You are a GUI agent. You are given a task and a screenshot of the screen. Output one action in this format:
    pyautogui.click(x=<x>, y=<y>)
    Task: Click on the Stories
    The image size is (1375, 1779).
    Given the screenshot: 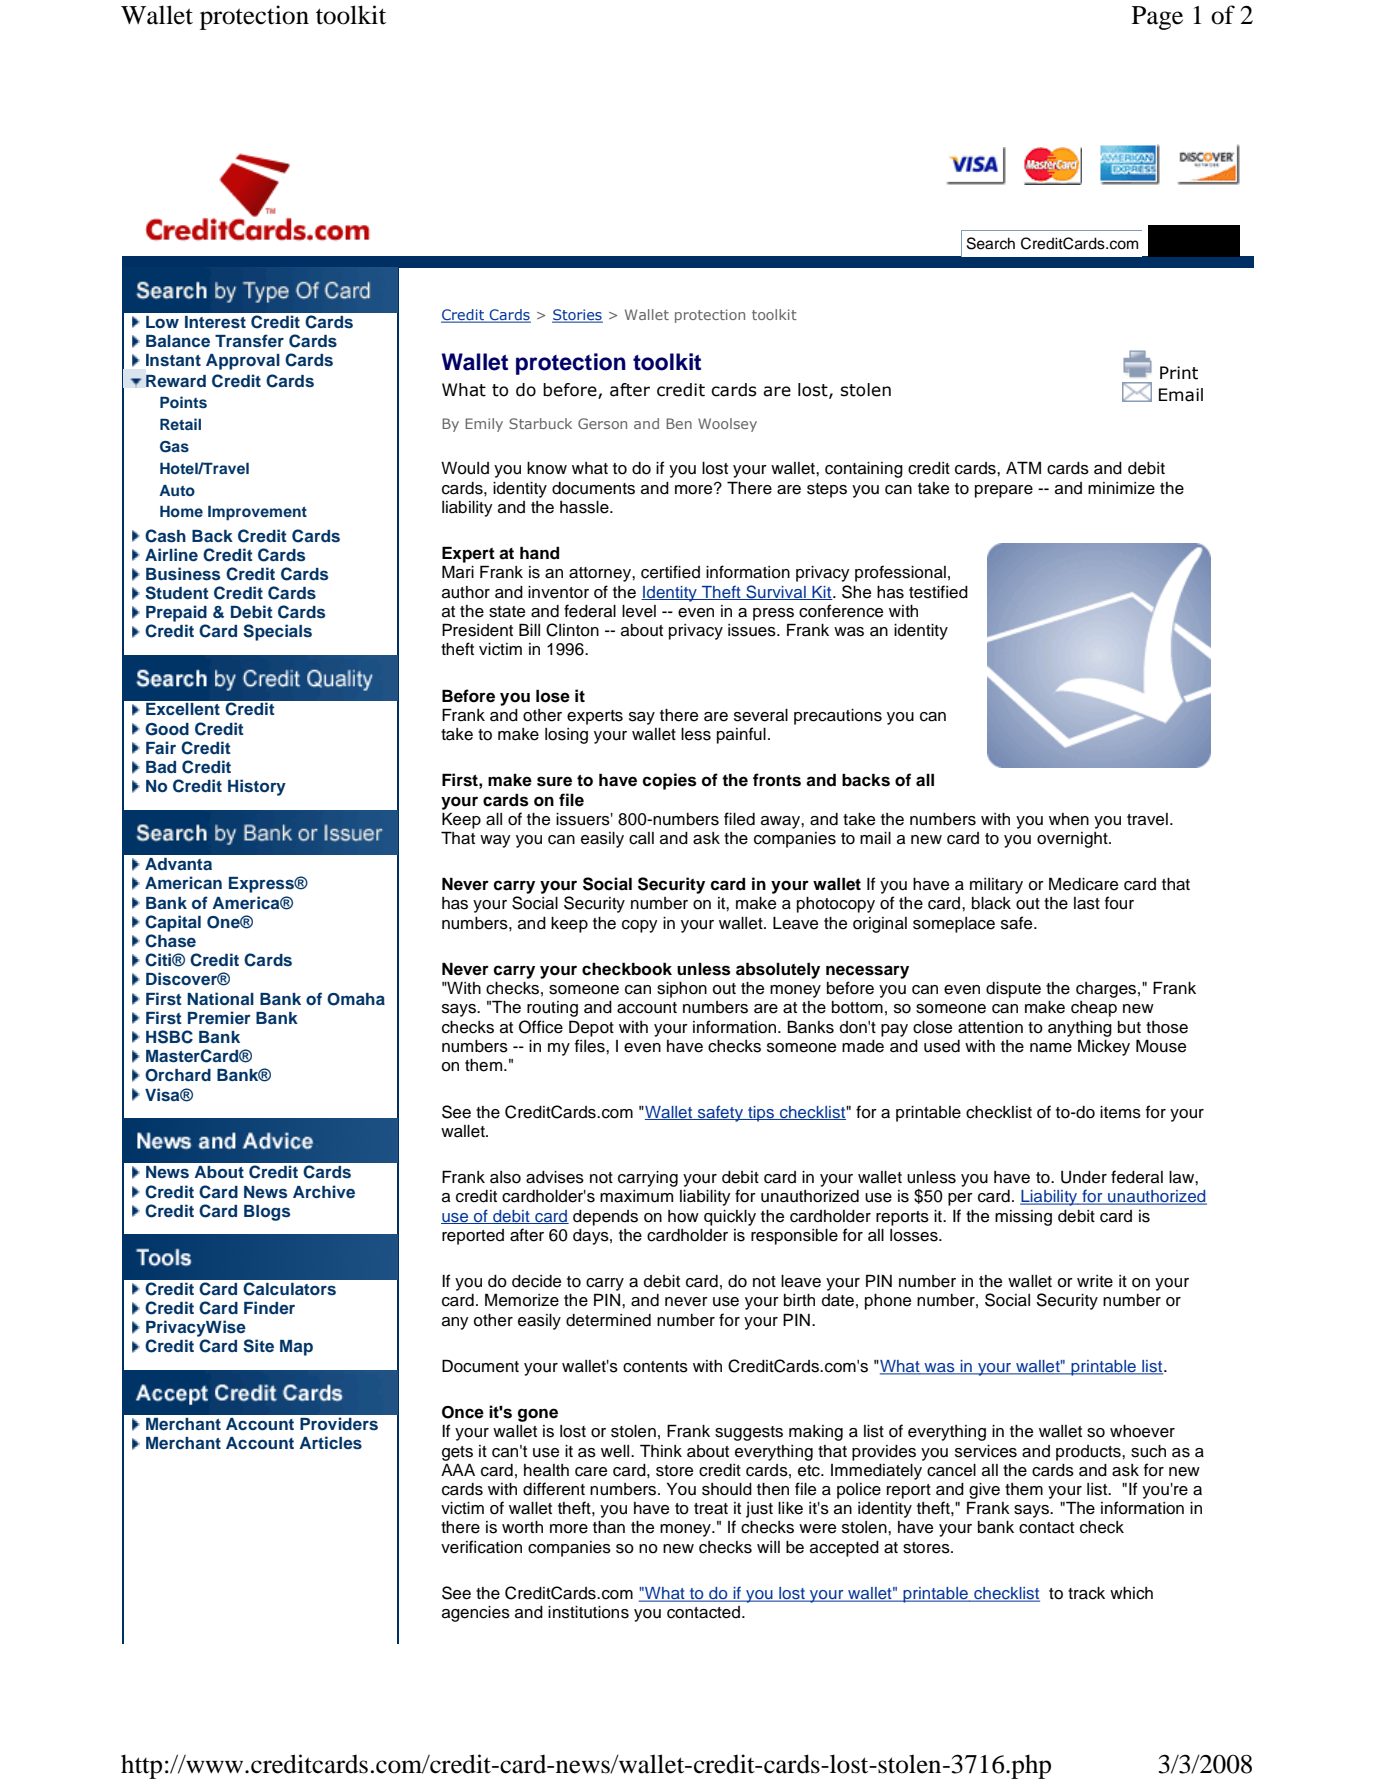 What is the action you would take?
    pyautogui.click(x=577, y=316)
